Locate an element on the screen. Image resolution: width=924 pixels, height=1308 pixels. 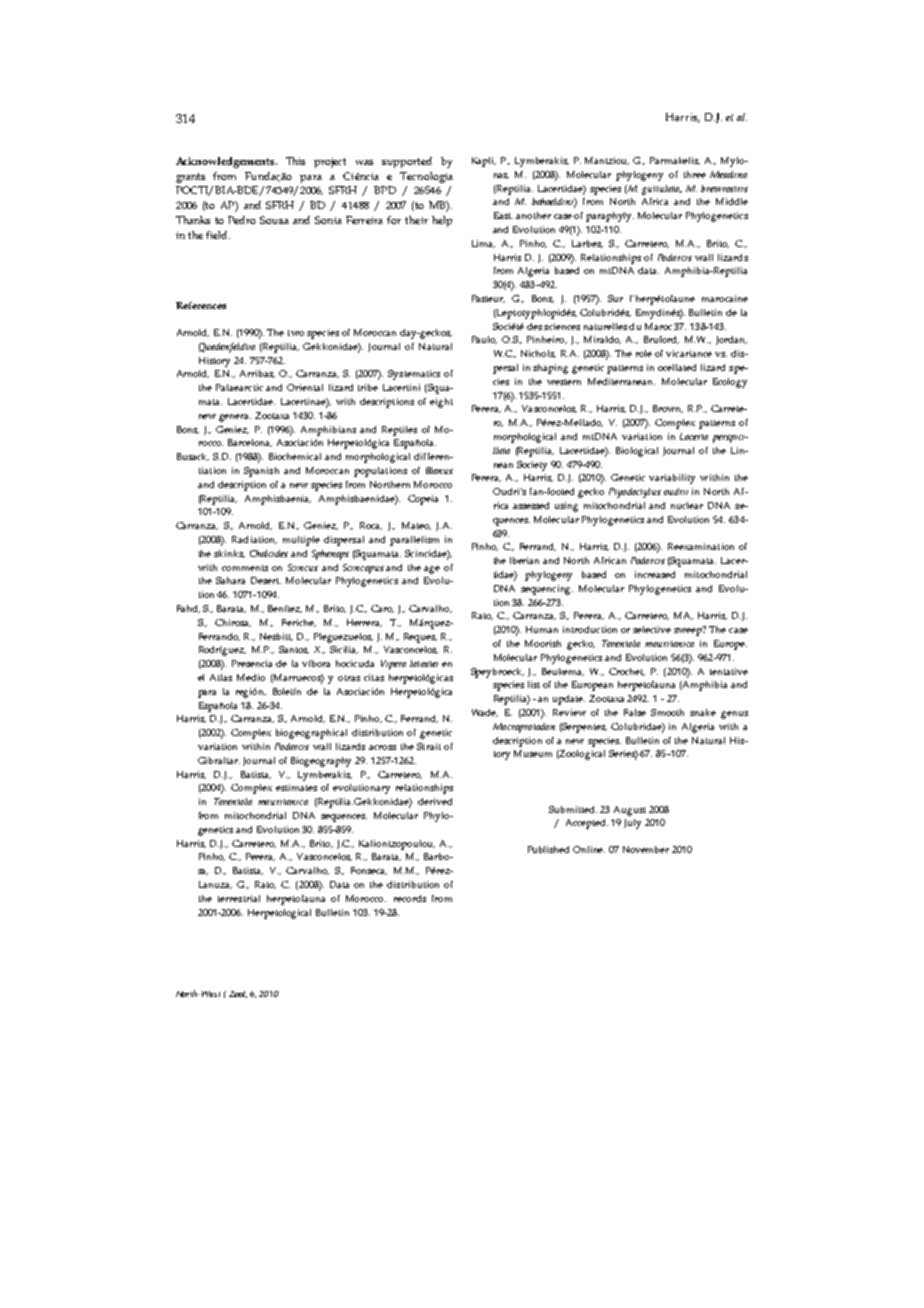
three is located at coordinates (695, 174).
